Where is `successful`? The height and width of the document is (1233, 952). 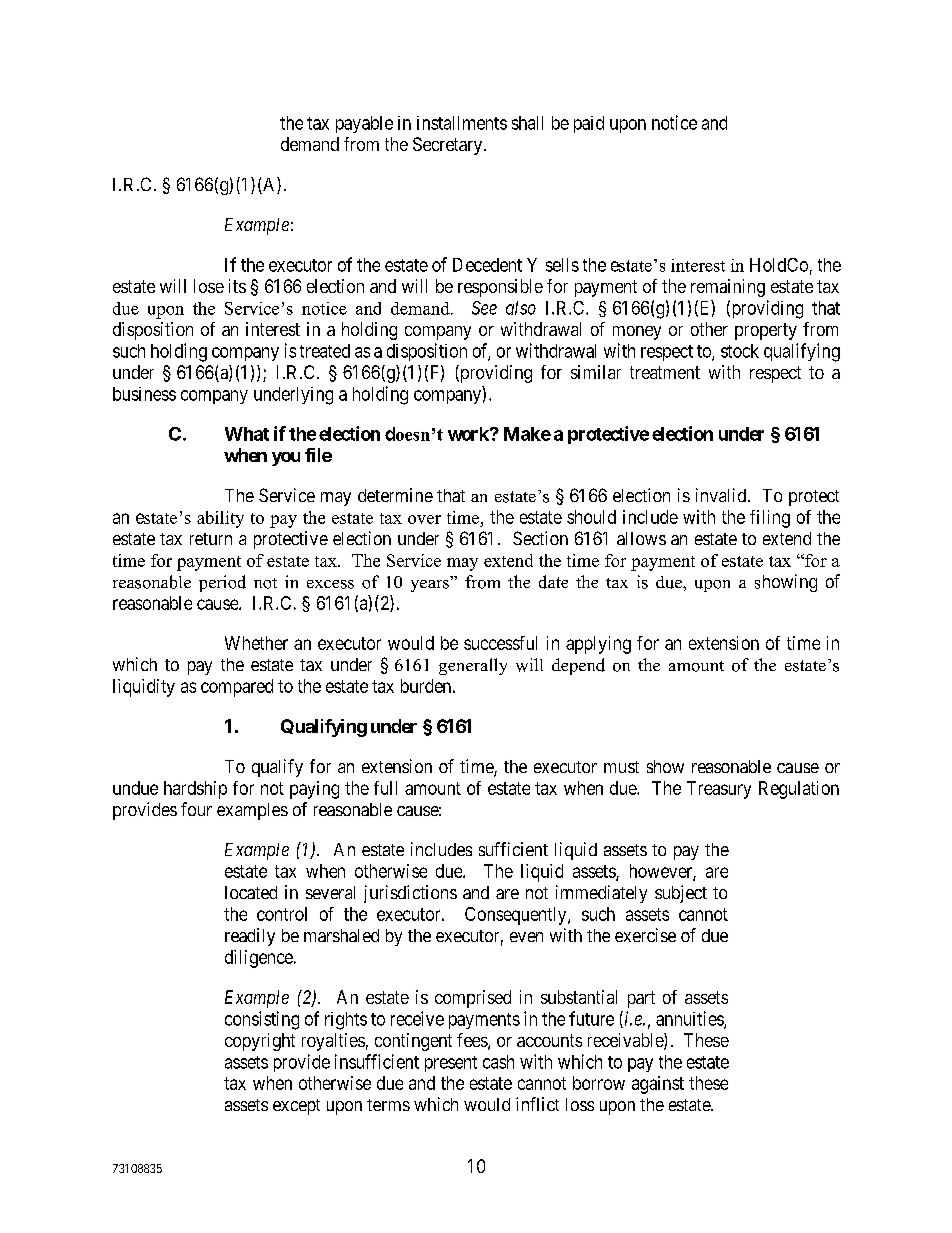 successful is located at coordinates (500, 643).
